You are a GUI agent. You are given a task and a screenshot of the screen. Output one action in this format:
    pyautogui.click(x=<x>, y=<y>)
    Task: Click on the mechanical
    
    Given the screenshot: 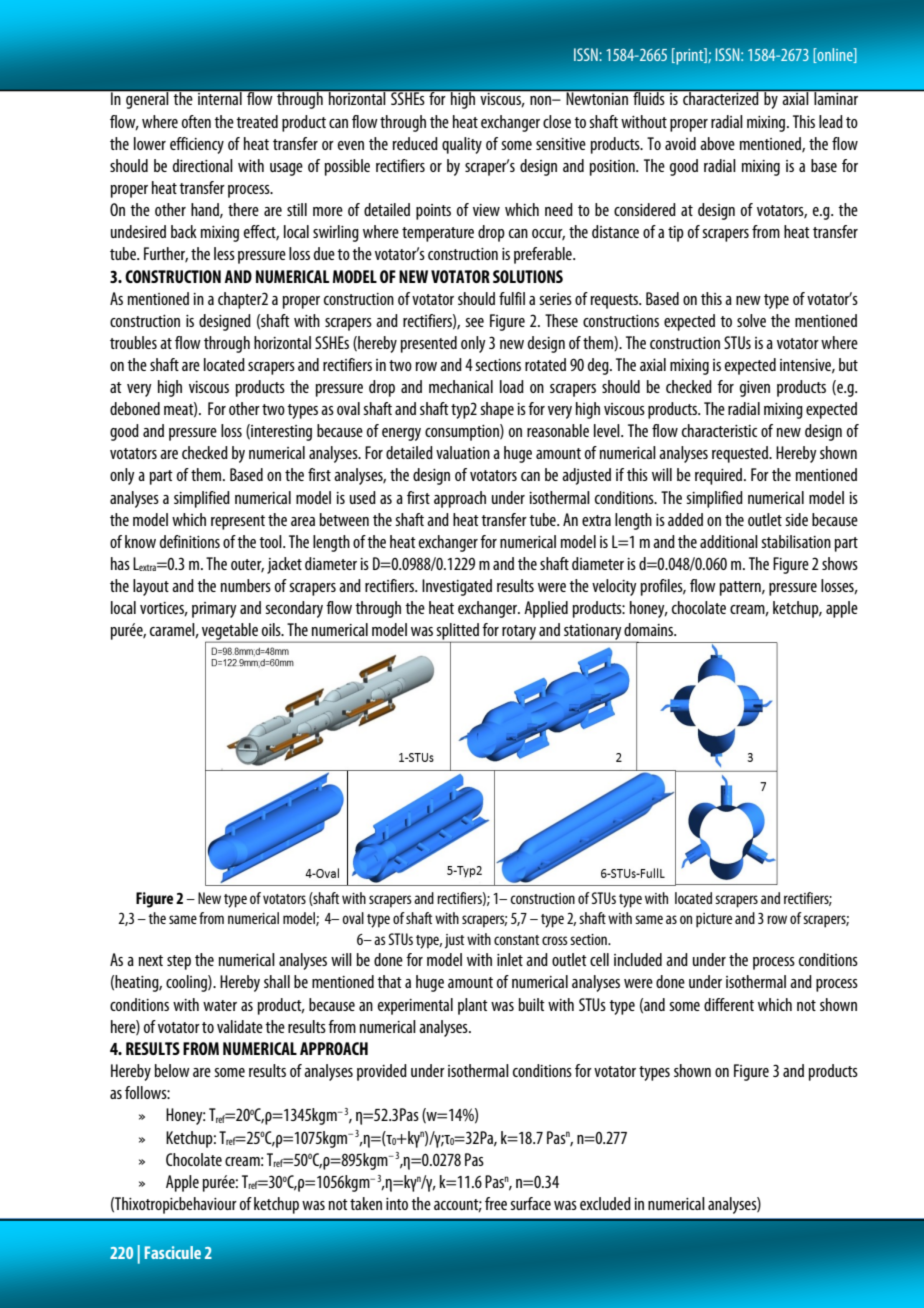 What is the action you would take?
    pyautogui.click(x=461, y=386)
